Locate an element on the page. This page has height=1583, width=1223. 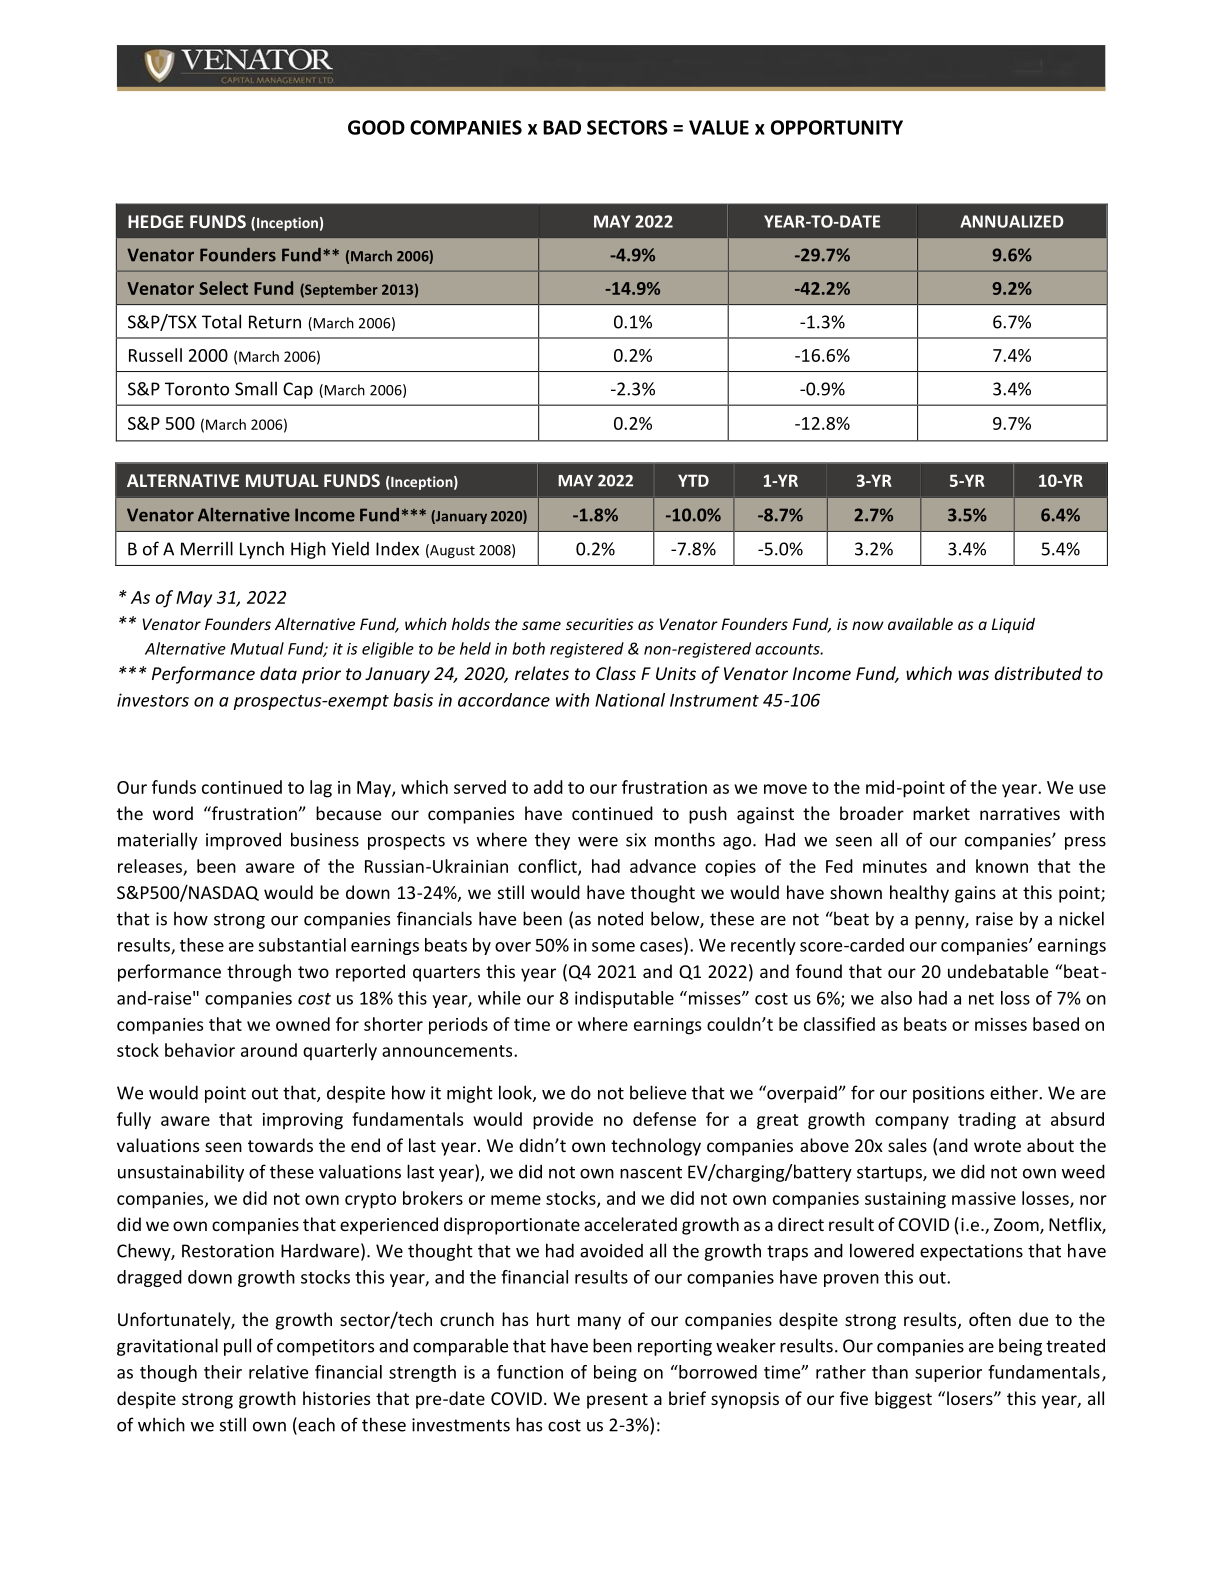
ANNUALIZED is located at coordinates (1012, 221).
